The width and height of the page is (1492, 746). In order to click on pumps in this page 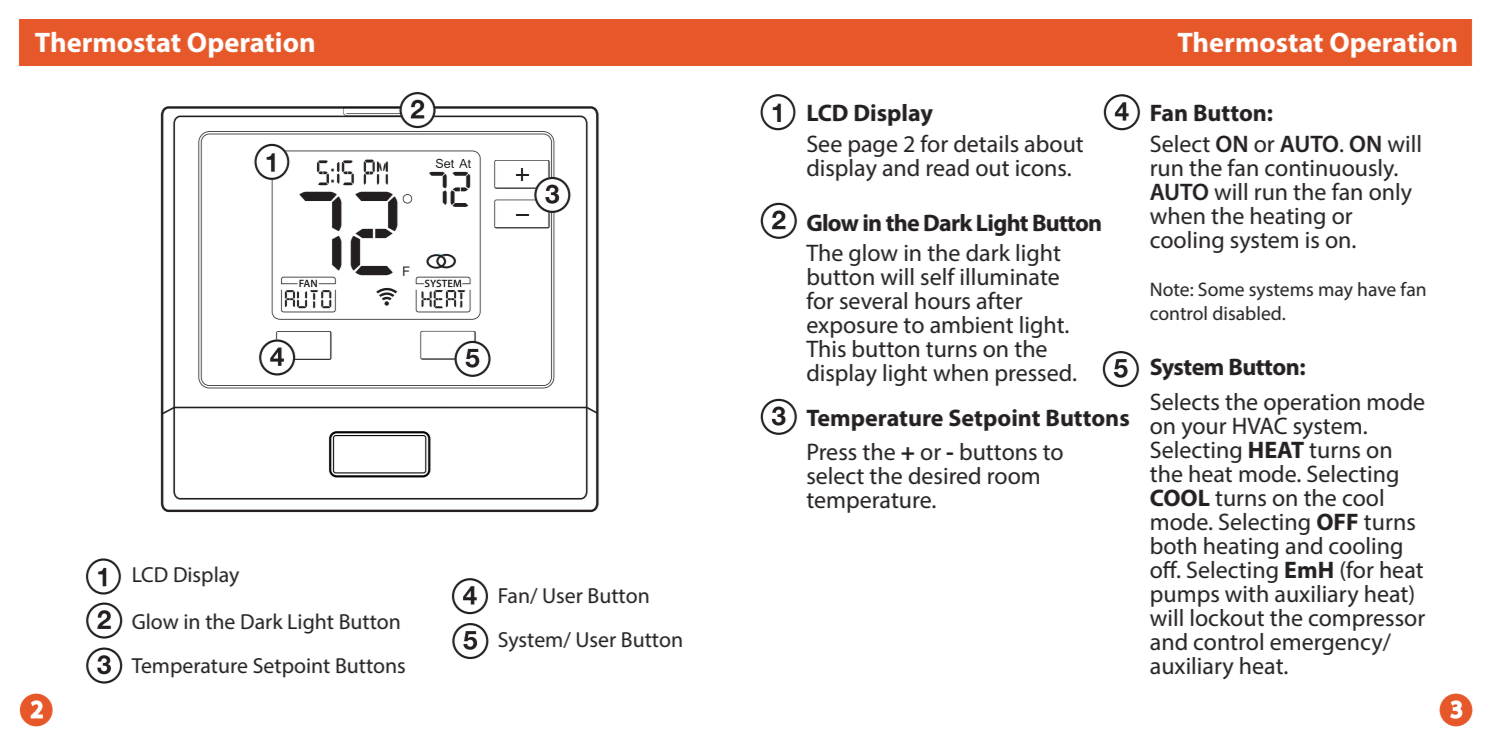, I will do `click(1185, 598)`.
